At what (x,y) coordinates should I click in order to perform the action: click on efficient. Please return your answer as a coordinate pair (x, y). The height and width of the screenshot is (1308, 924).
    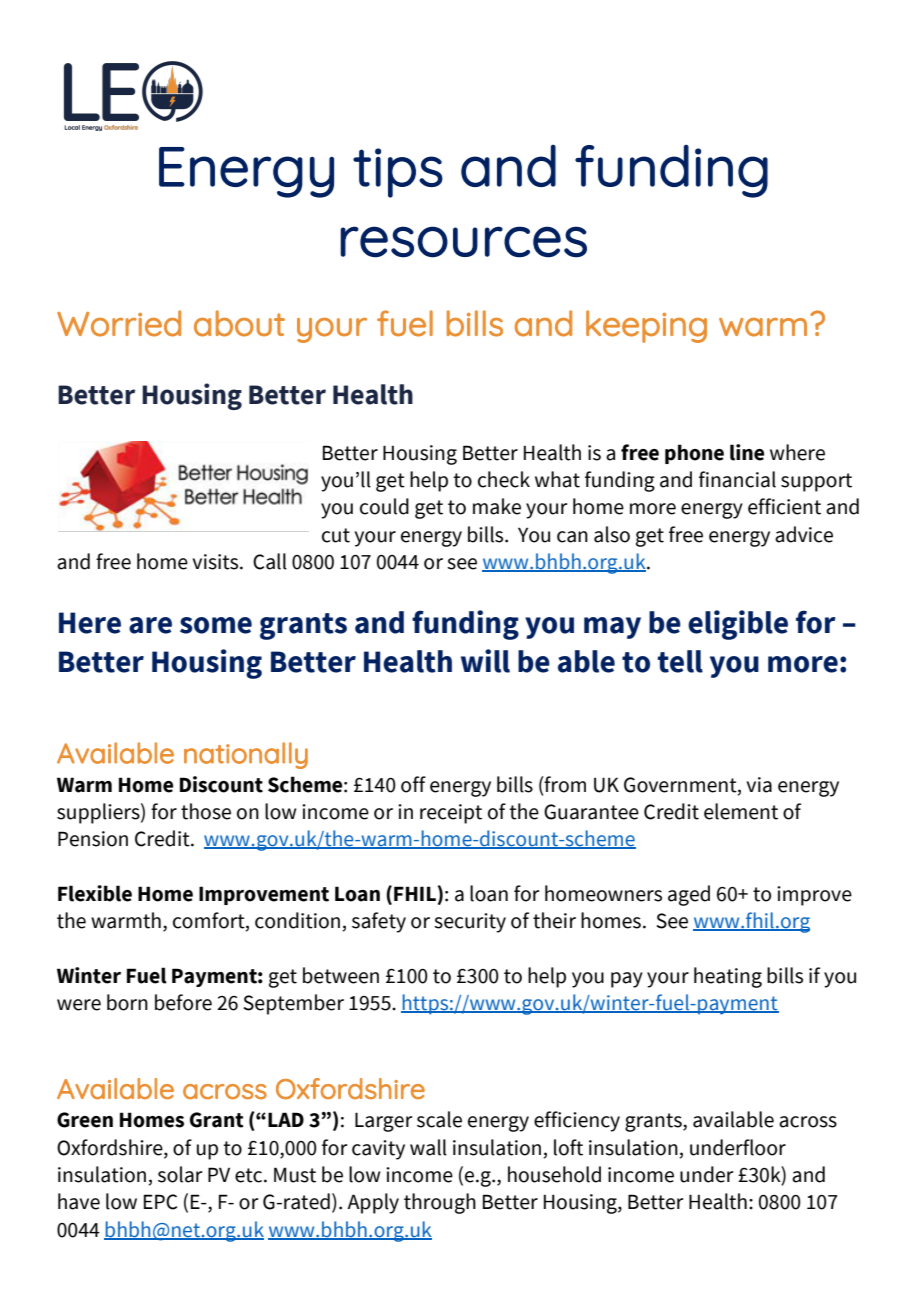
    Looking at the image, I should click on (784, 506).
